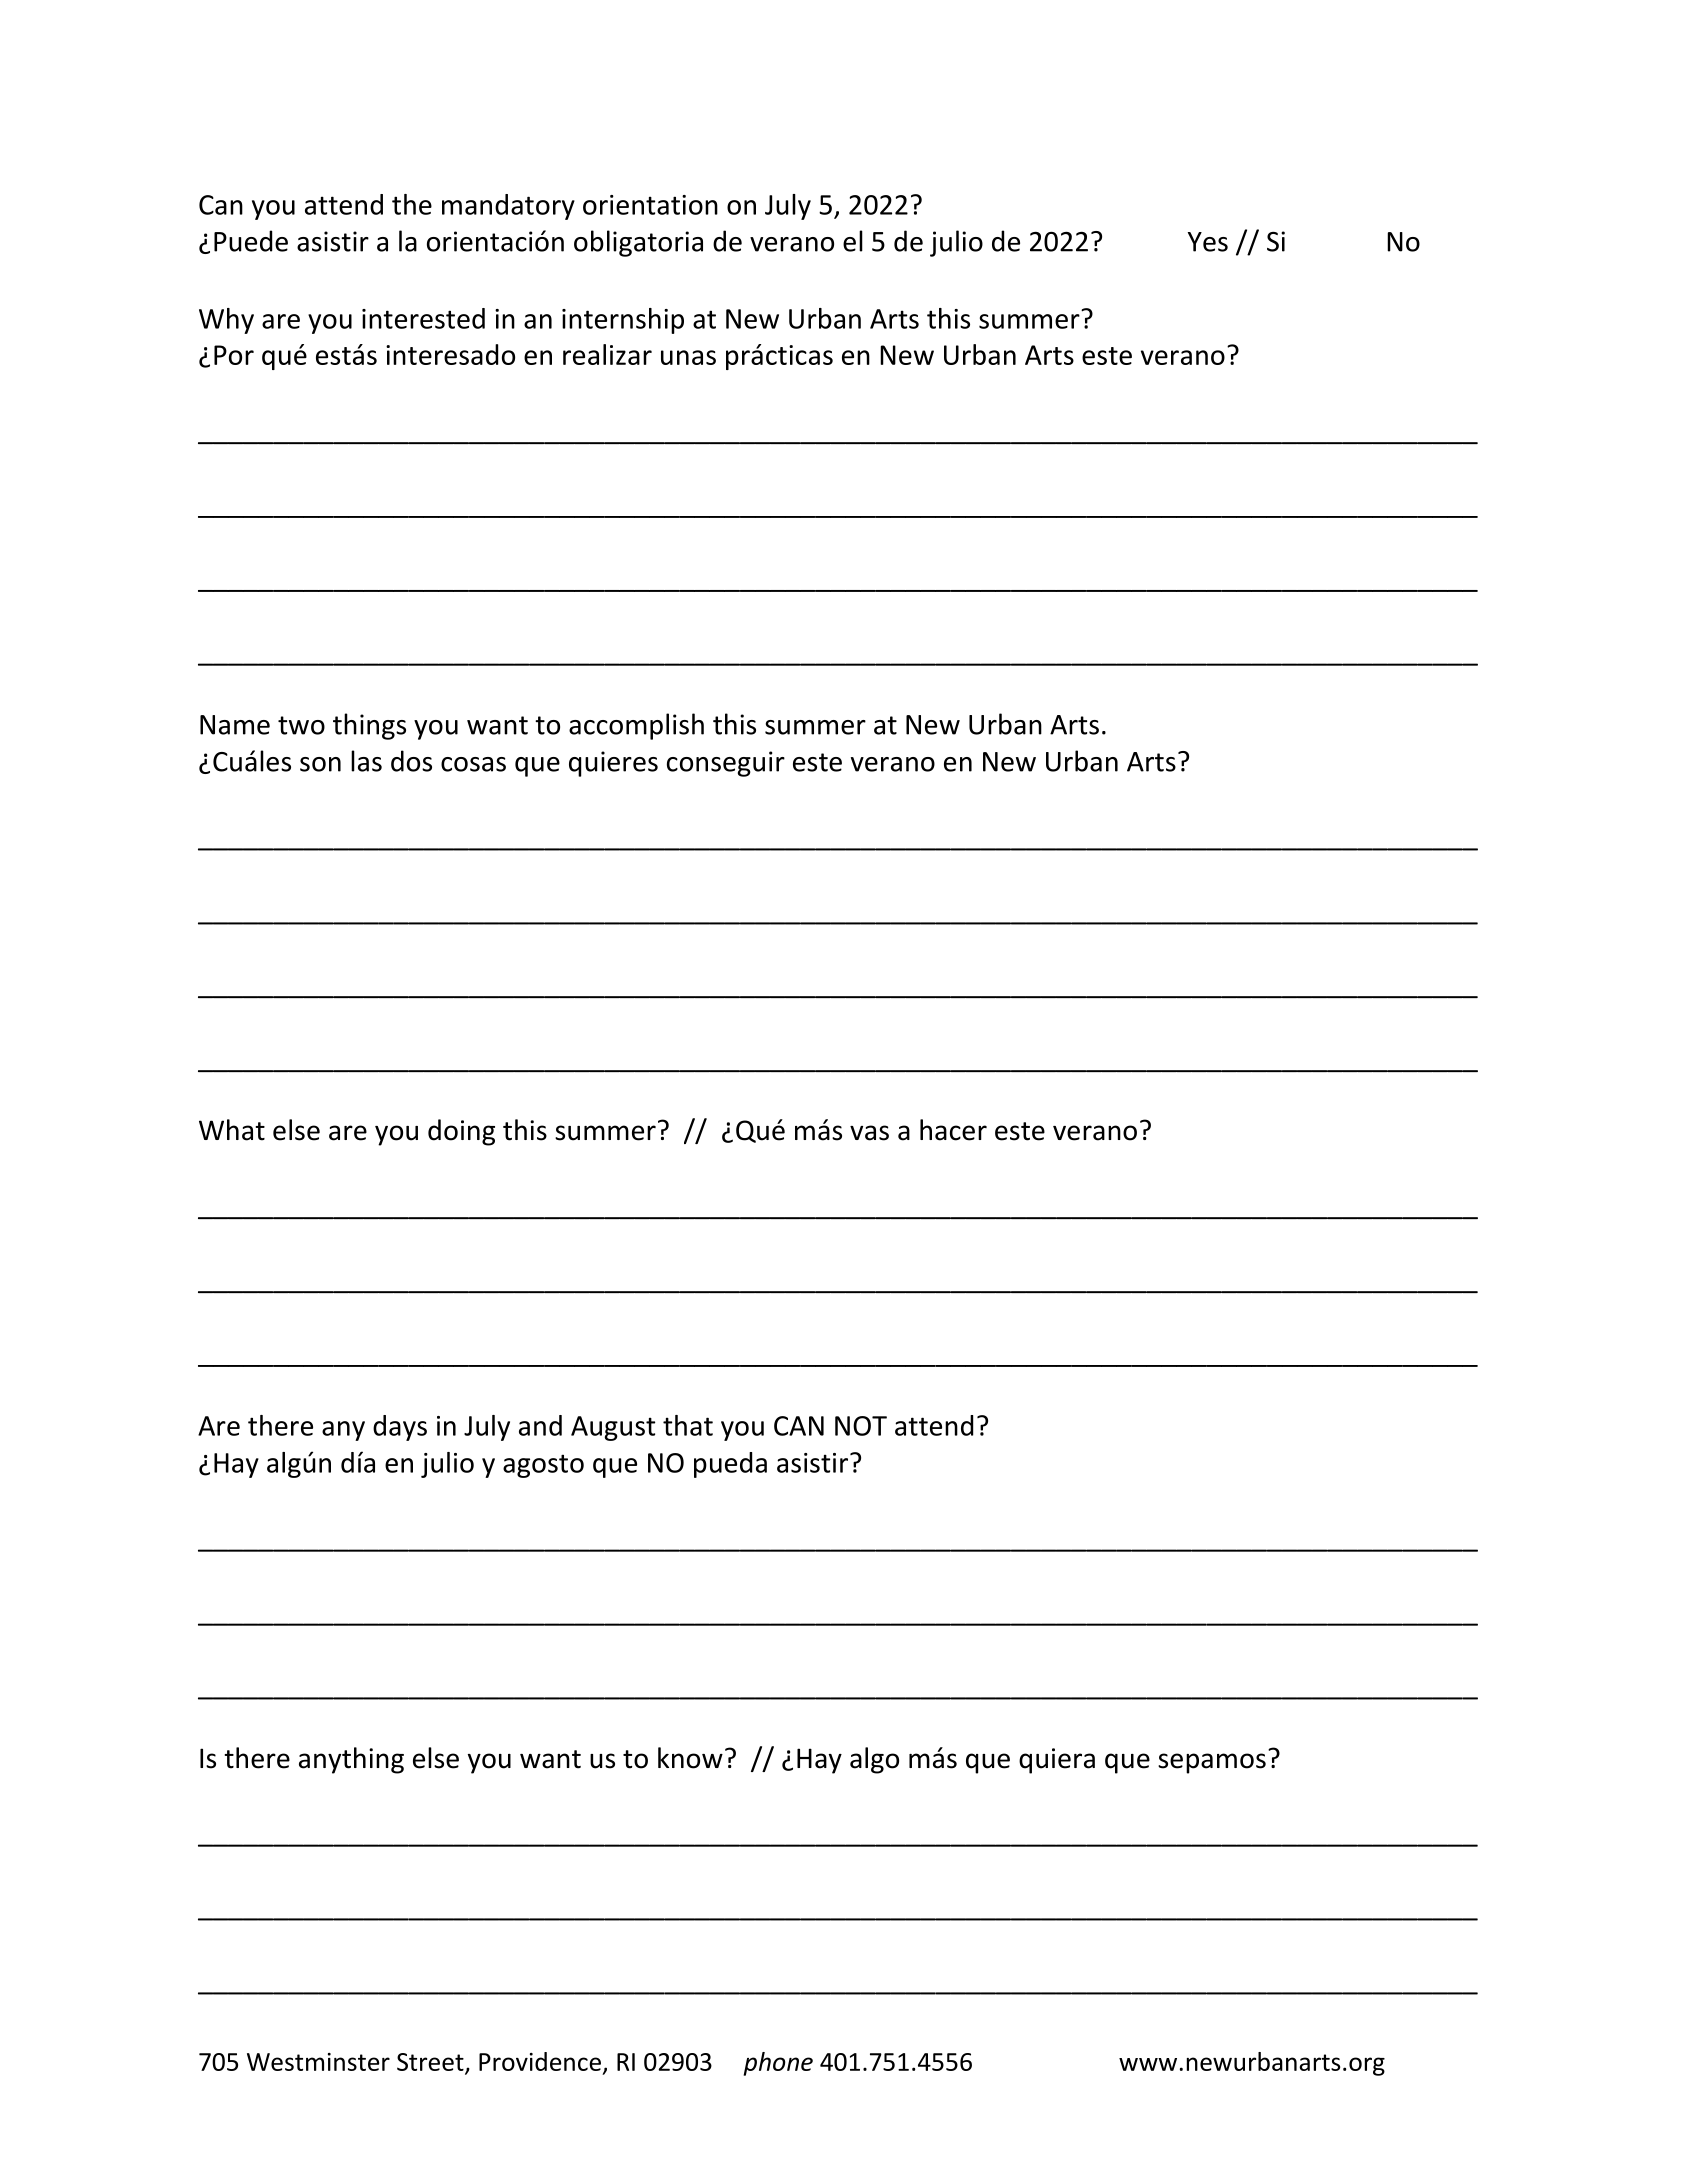 The image size is (1682, 2177). Describe the element at coordinates (318, 2062) in the page. I see `Westminster` at that location.
